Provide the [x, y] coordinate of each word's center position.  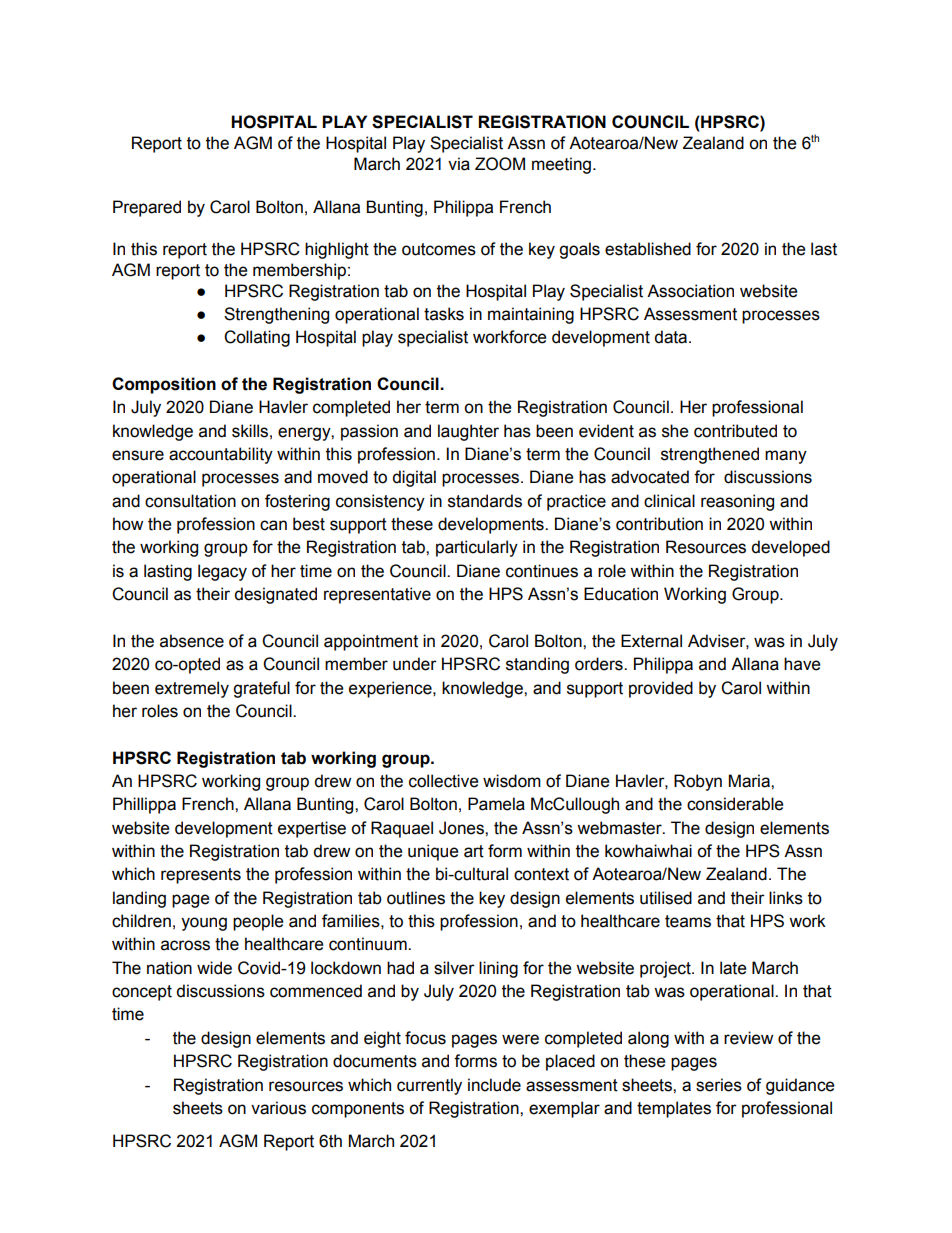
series [719, 1085]
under [415, 664]
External [651, 641]
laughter [468, 432]
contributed [735, 431]
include [494, 1085]
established [648, 249]
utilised [666, 898]
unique [433, 852]
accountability [221, 455]
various [278, 1108]
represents [201, 876]
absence [192, 641]
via [459, 164]
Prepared [147, 208]
